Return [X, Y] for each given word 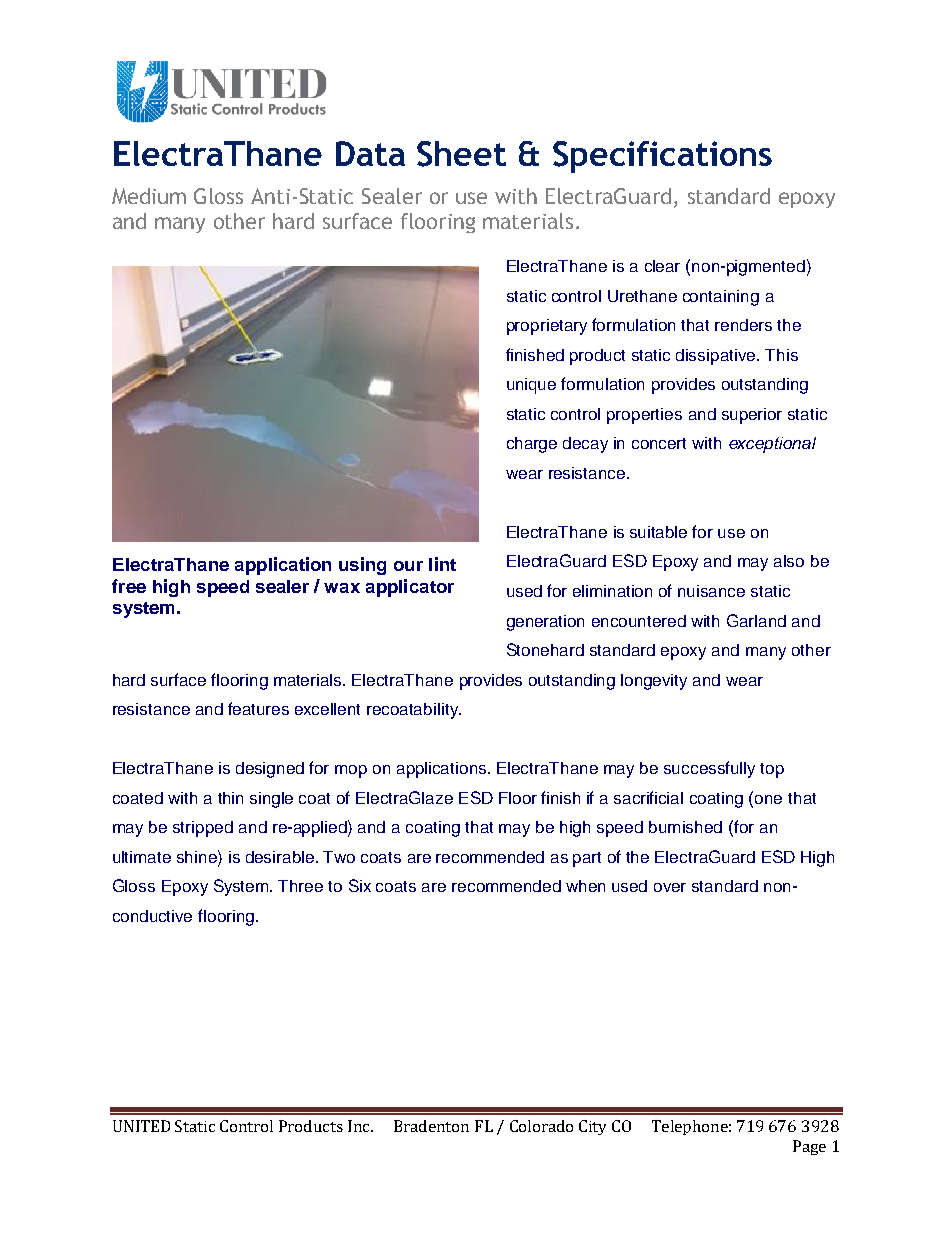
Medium [149, 196]
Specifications [662, 157]
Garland [756, 620]
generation [545, 623]
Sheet [461, 154]
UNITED [141, 1126]
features [258, 708]
